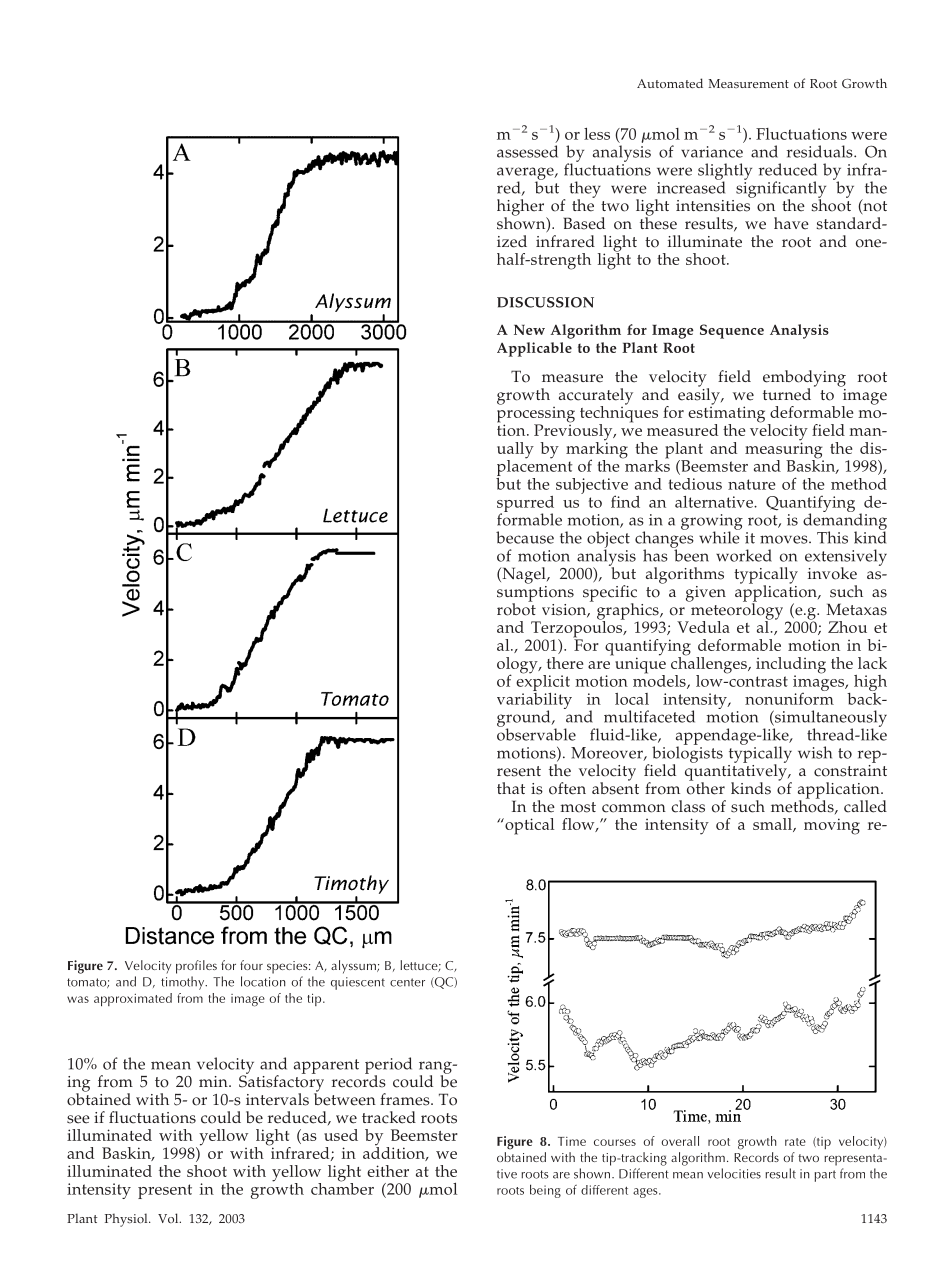 This screenshot has width=952, height=1275. What do you see at coordinates (536, 414) in the screenshot?
I see `processing` at bounding box center [536, 414].
